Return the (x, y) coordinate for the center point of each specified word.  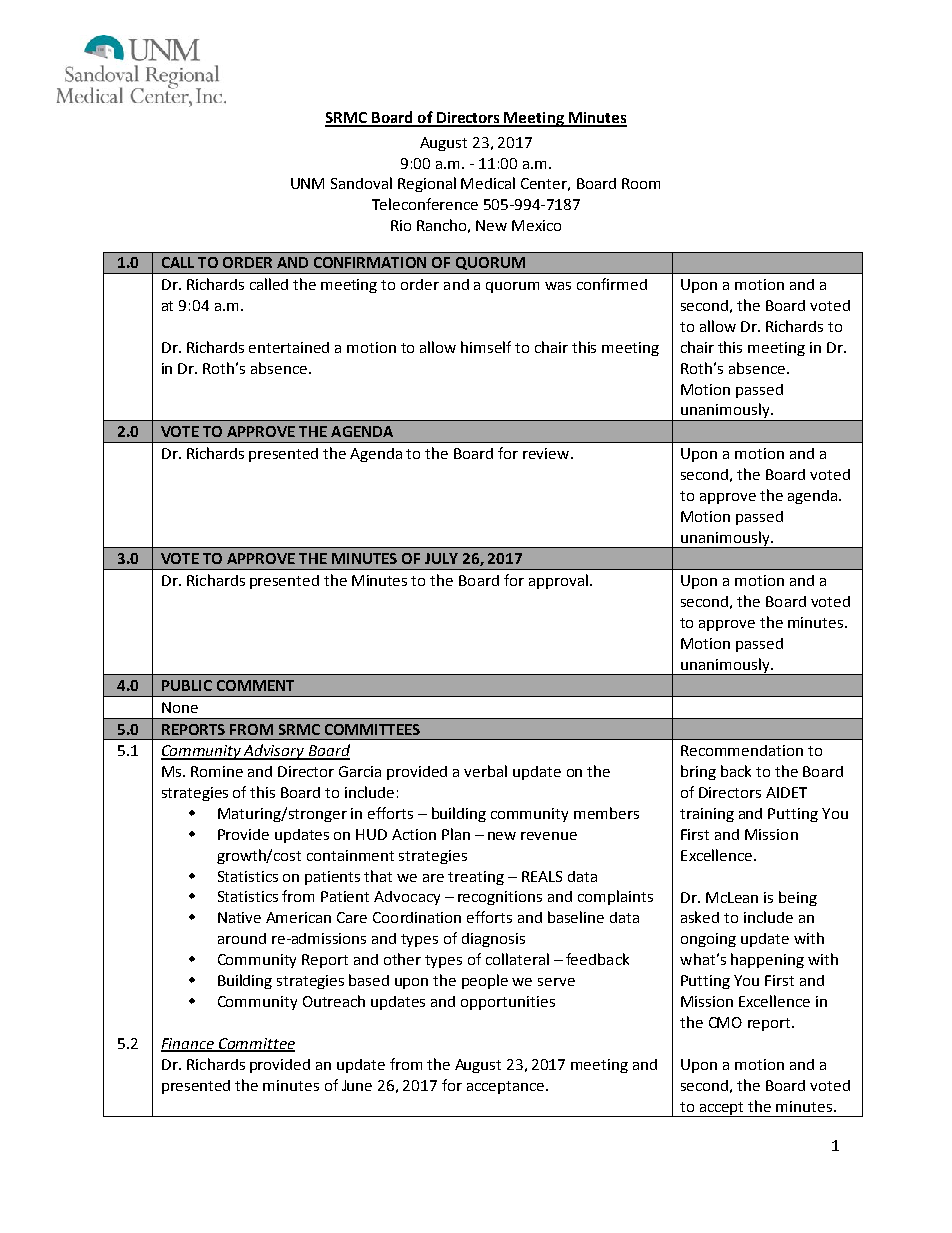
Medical (488, 183)
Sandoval (361, 183)
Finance (189, 1044)
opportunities (508, 1003)
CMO (725, 1022)
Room (641, 183)
